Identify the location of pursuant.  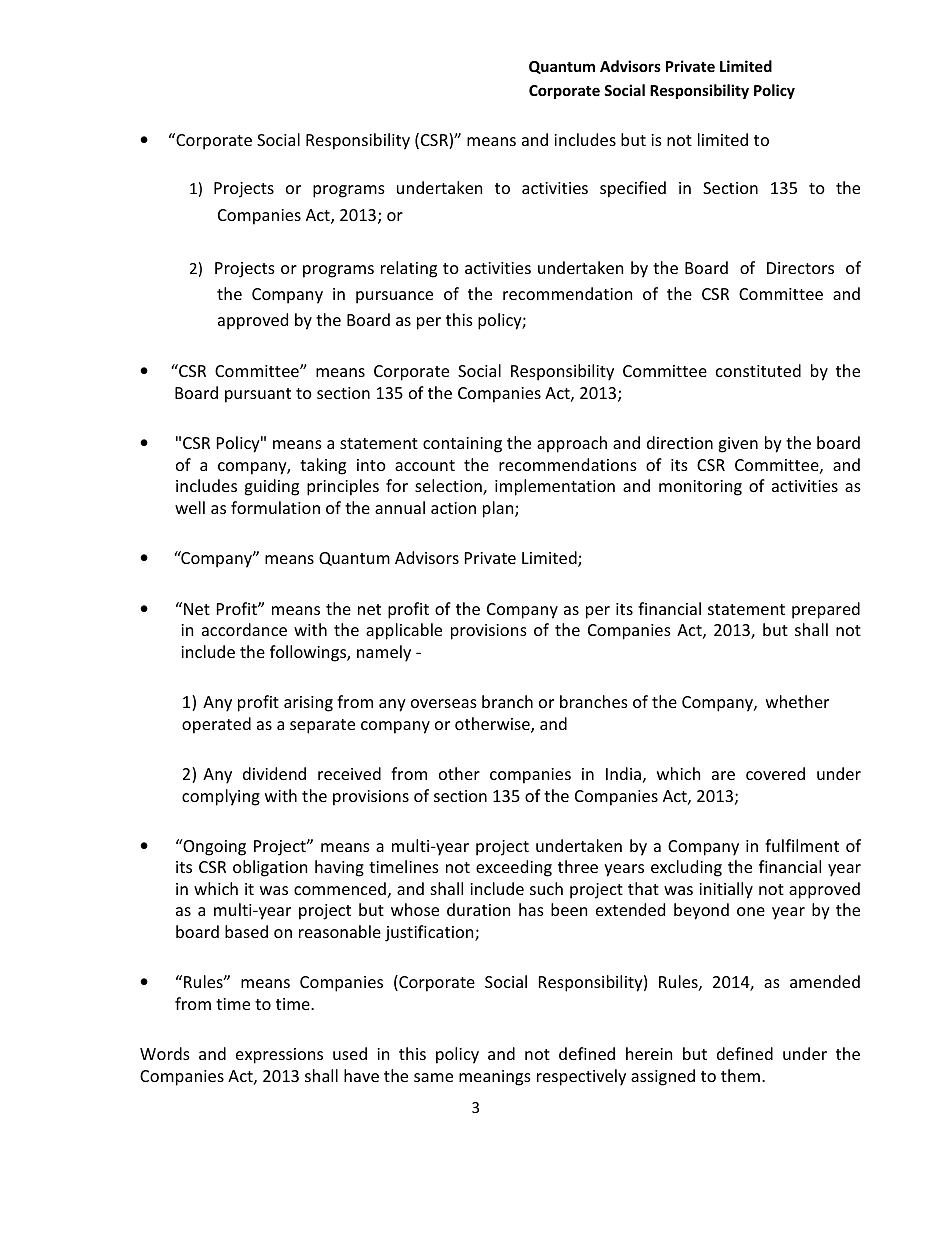
(258, 395).
